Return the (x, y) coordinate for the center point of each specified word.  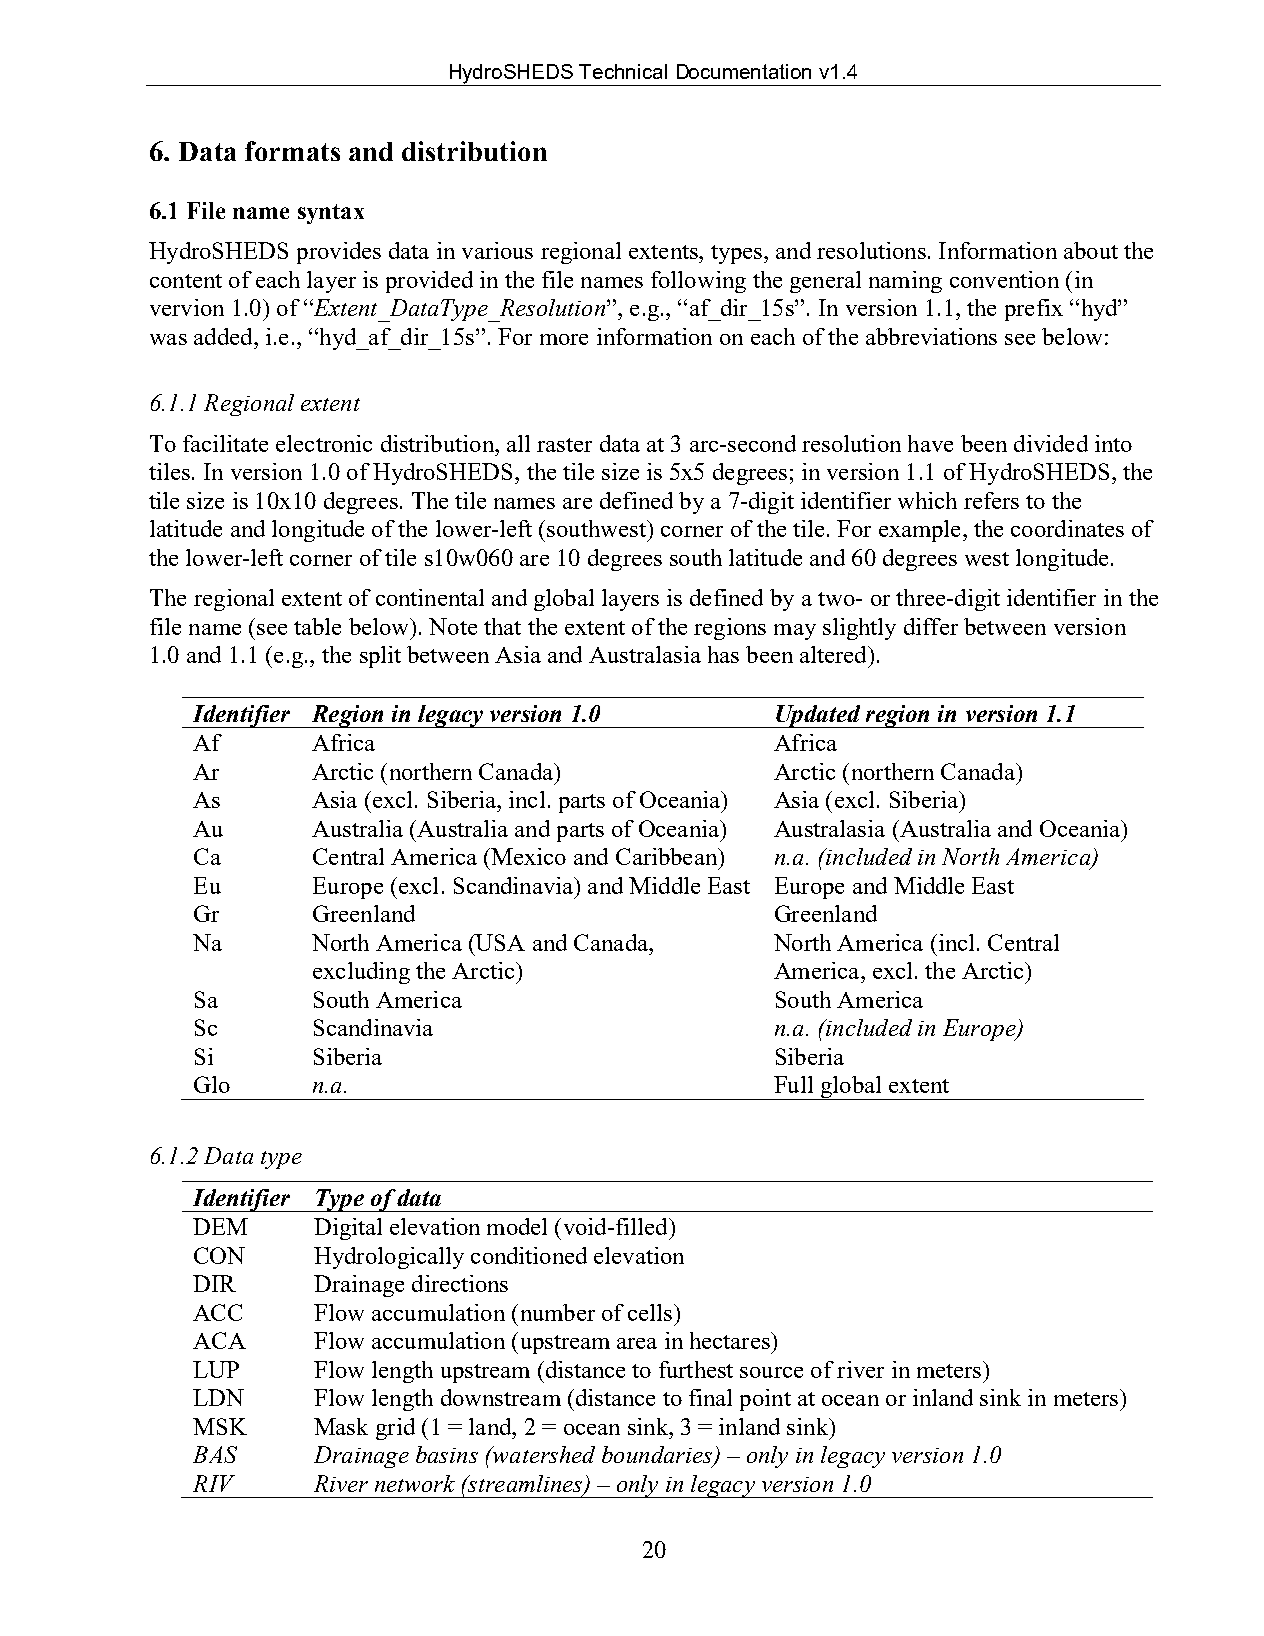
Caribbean (667, 856)
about (1091, 250)
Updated (818, 716)
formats (292, 151)
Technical (623, 71)
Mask (341, 1426)
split (380, 657)
